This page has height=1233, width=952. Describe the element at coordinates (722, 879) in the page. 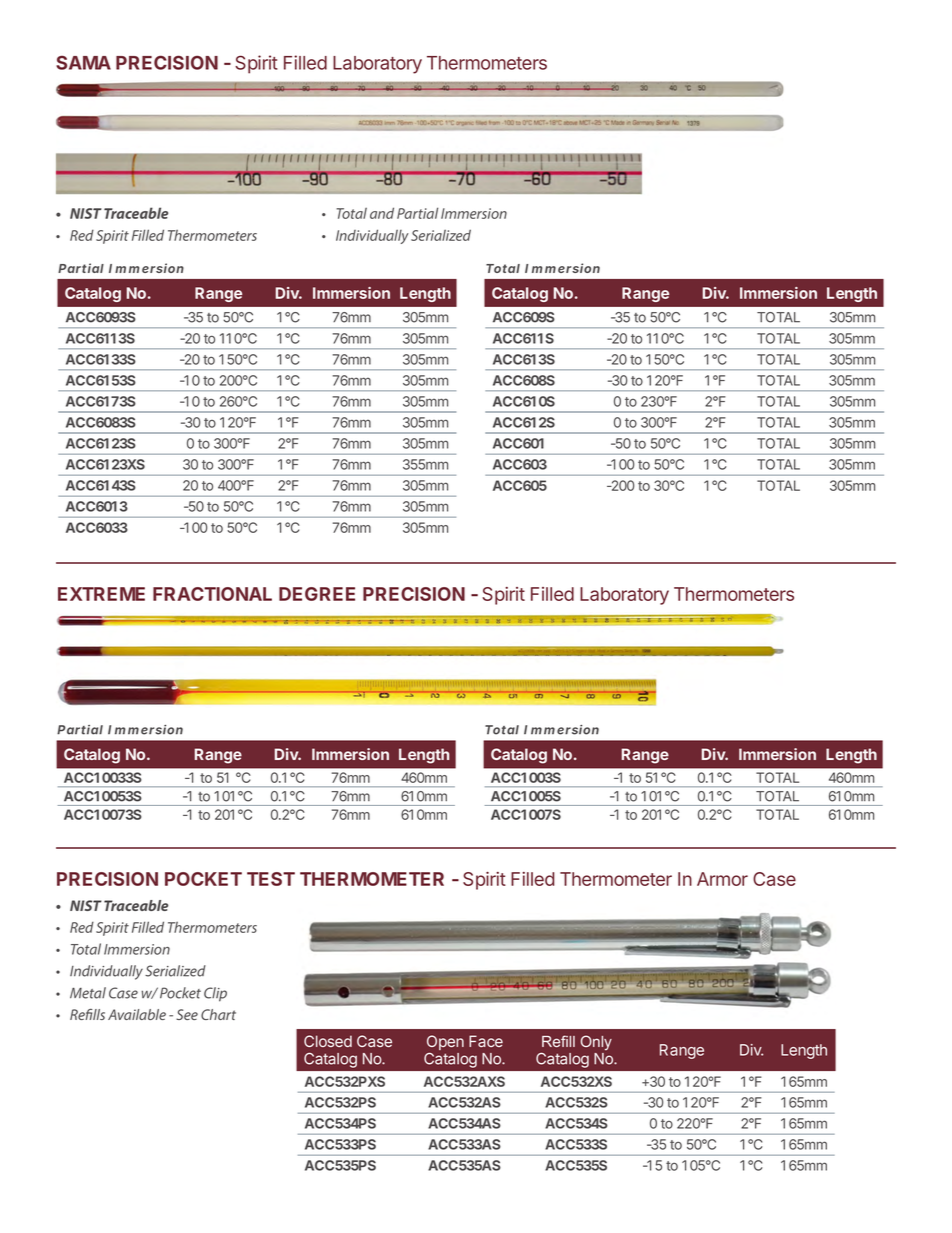

I see `Armor` at that location.
